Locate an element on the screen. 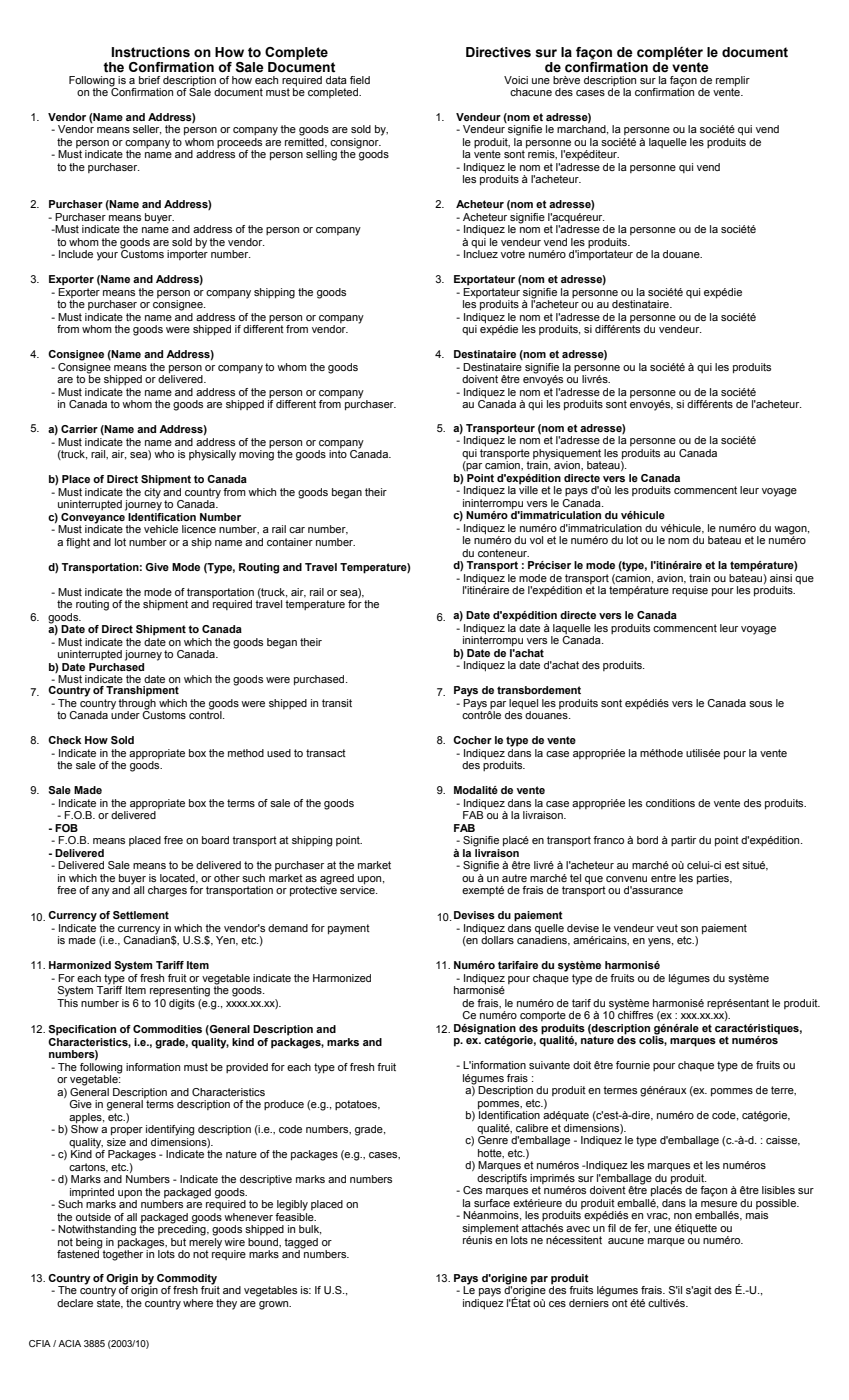 This screenshot has height=1400, width=849. vol is located at coordinates (536, 540).
